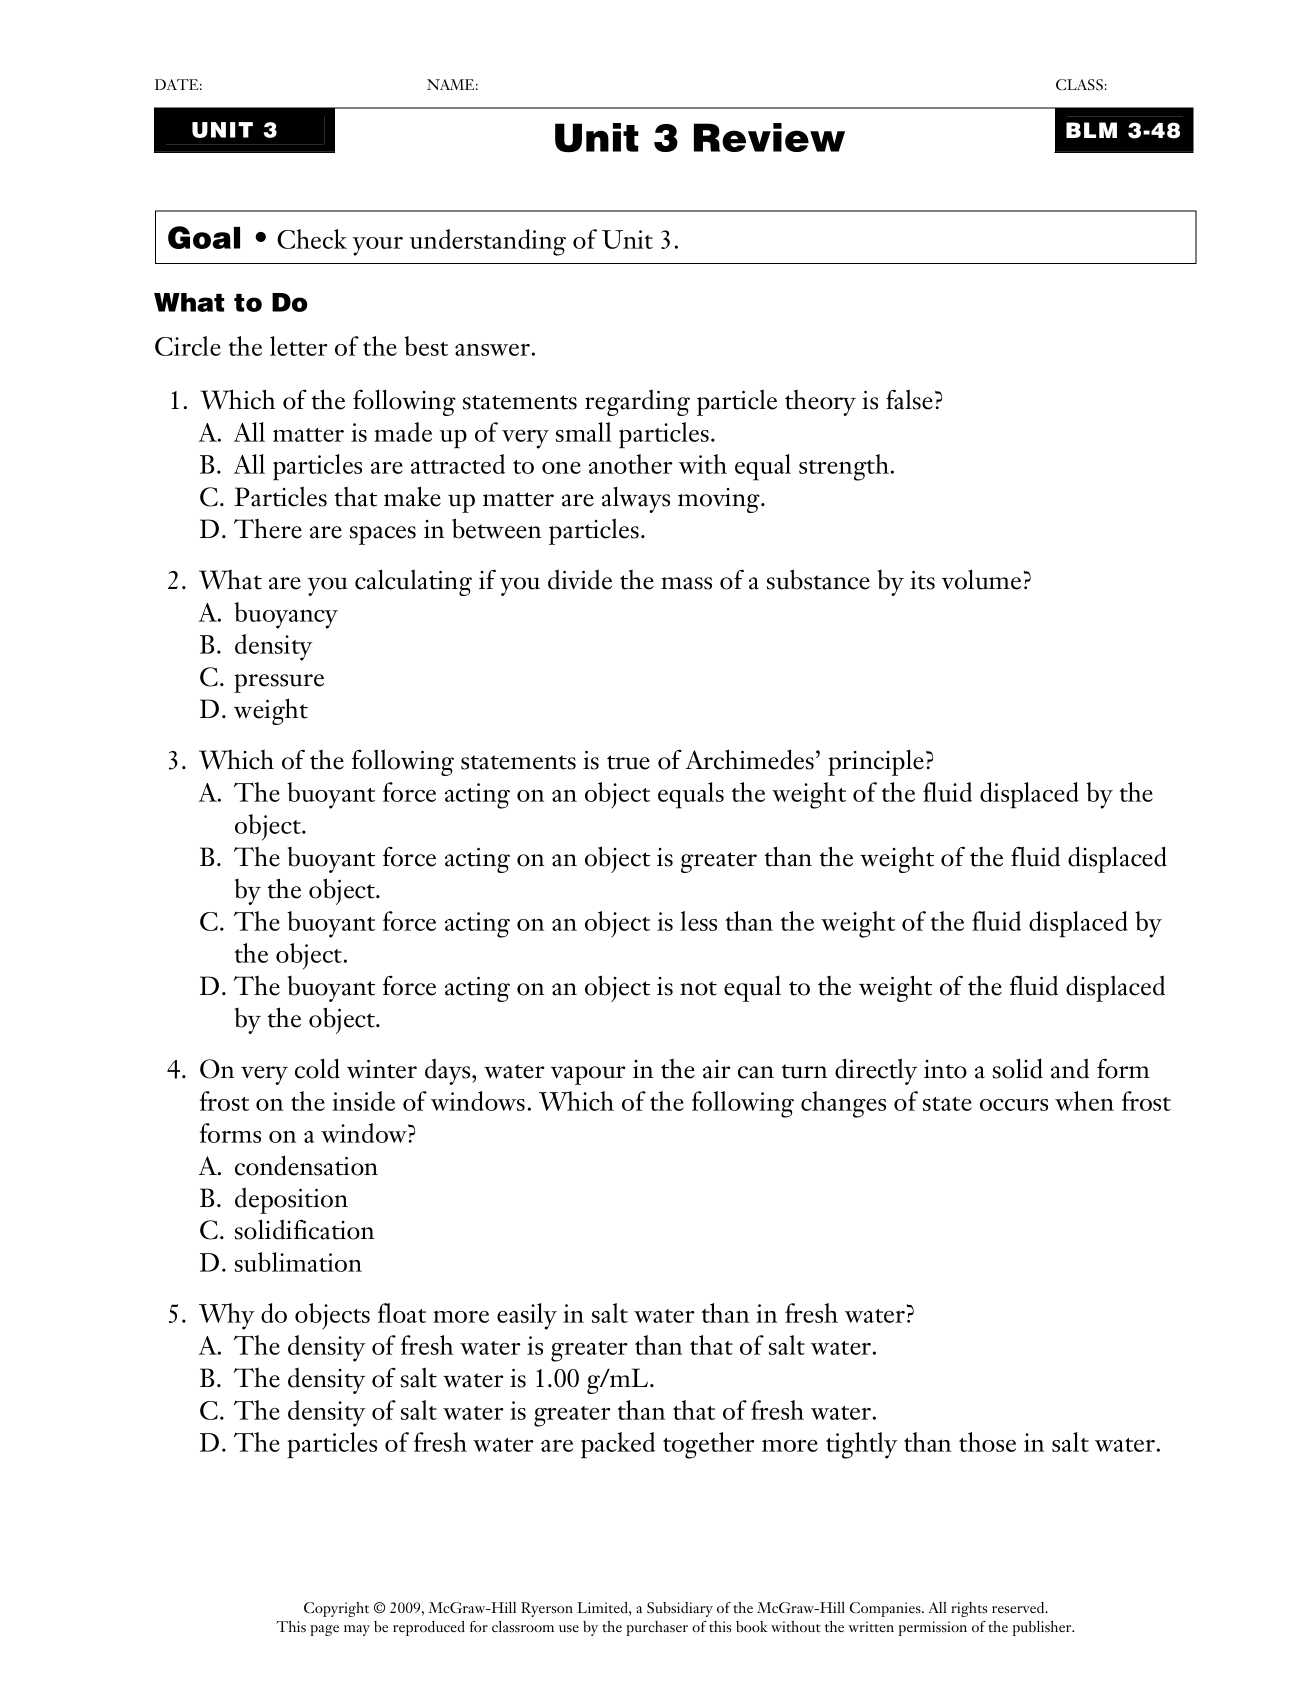 The height and width of the screenshot is (1698, 1312). What do you see at coordinates (1091, 130) in the screenshot?
I see `BLM` at bounding box center [1091, 130].
